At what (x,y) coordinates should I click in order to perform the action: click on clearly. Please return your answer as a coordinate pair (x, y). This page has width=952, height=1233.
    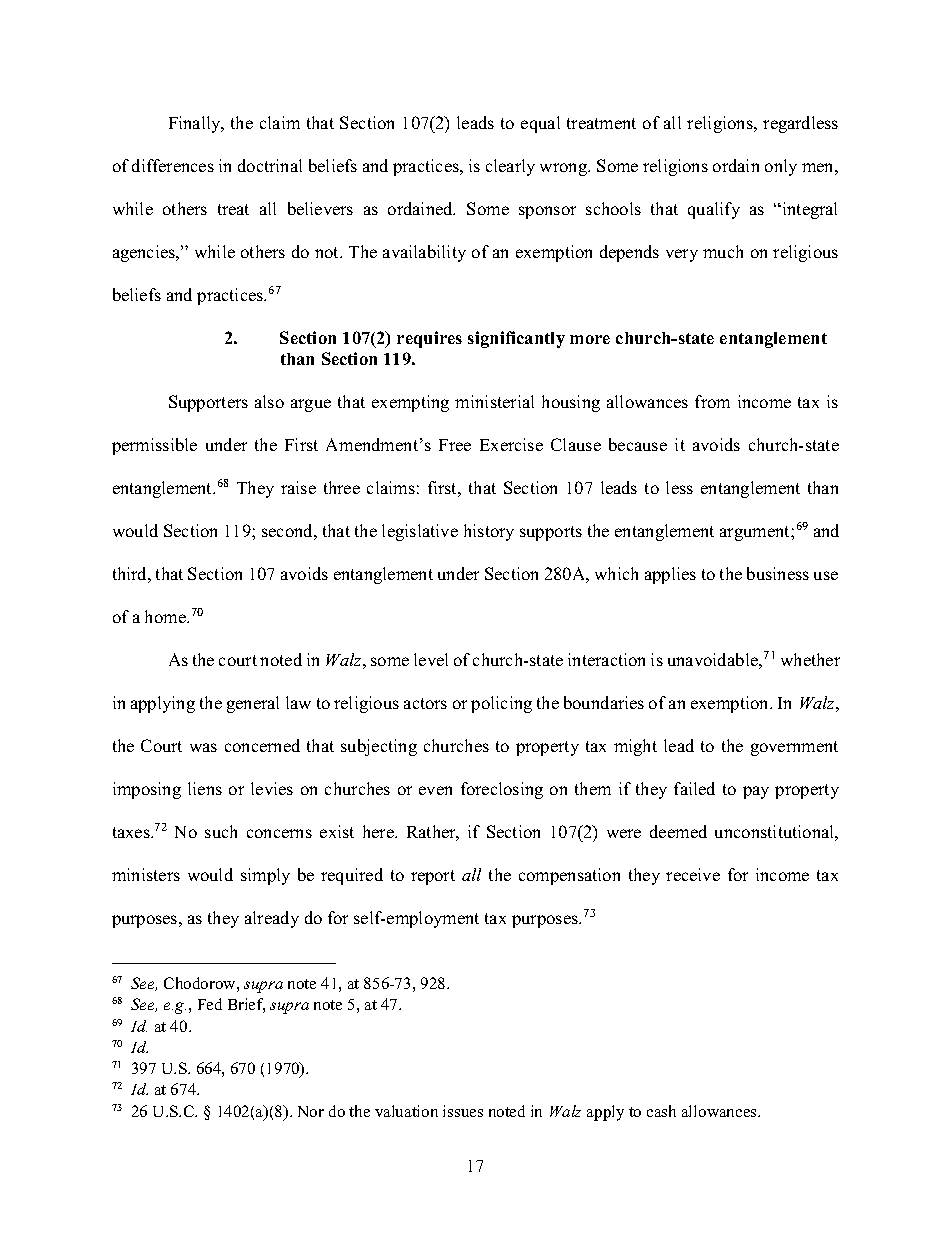
    Looking at the image, I should click on (510, 167).
